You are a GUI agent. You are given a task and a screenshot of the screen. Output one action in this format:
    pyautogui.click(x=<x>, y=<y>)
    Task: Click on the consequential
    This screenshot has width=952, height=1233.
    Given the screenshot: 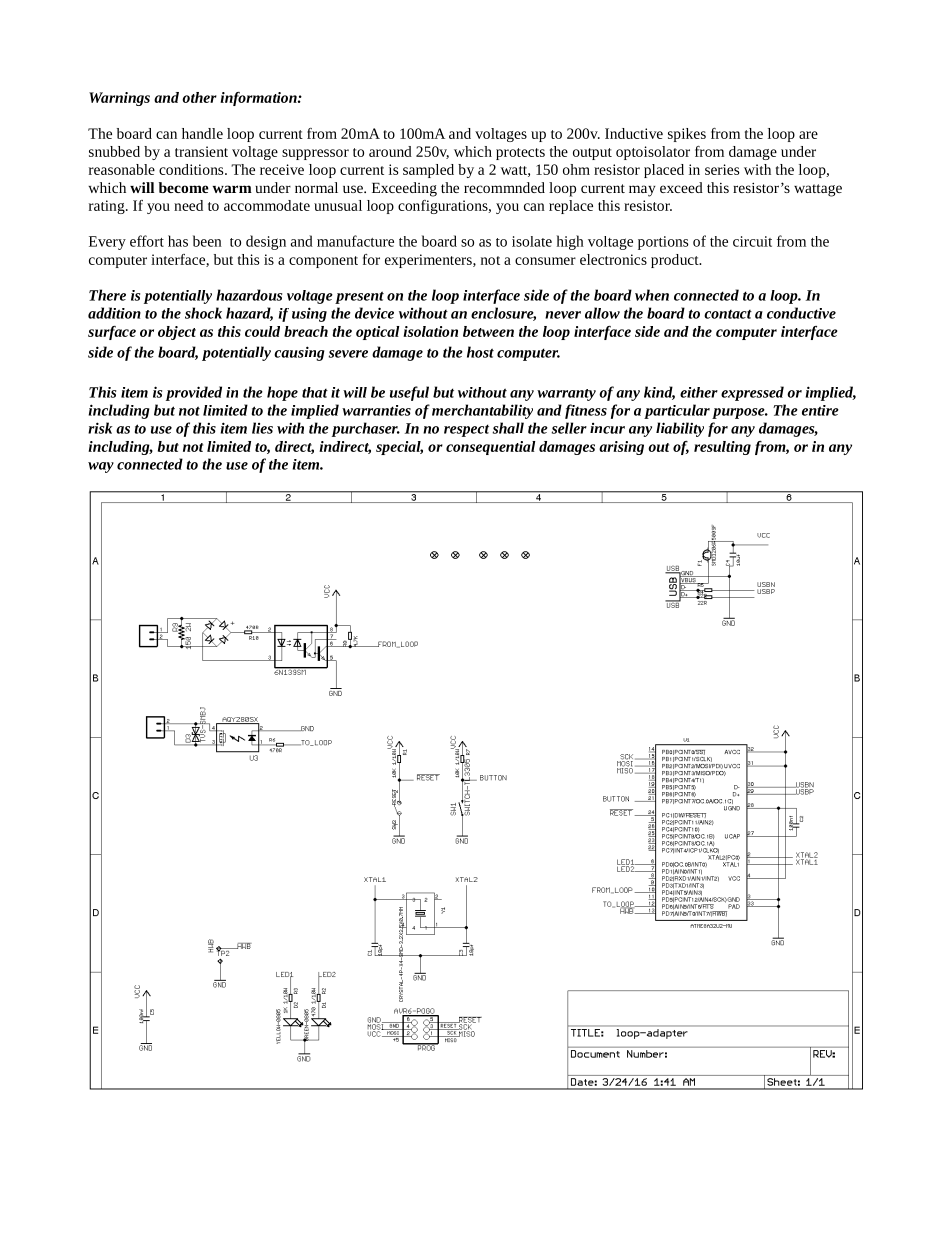 What is the action you would take?
    pyautogui.click(x=491, y=448)
